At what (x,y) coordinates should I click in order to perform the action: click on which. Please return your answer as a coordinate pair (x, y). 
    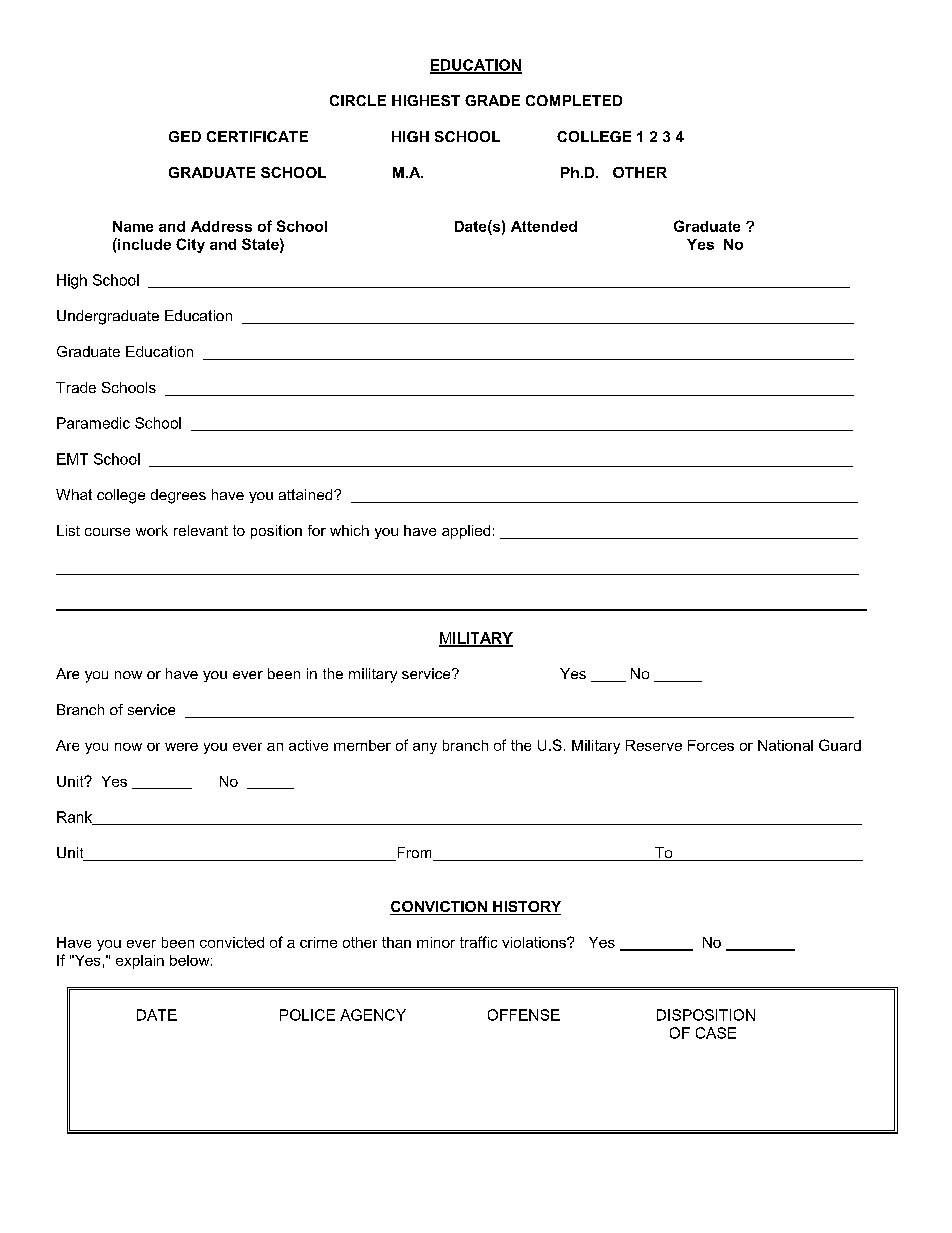
    Looking at the image, I should click on (349, 530).
